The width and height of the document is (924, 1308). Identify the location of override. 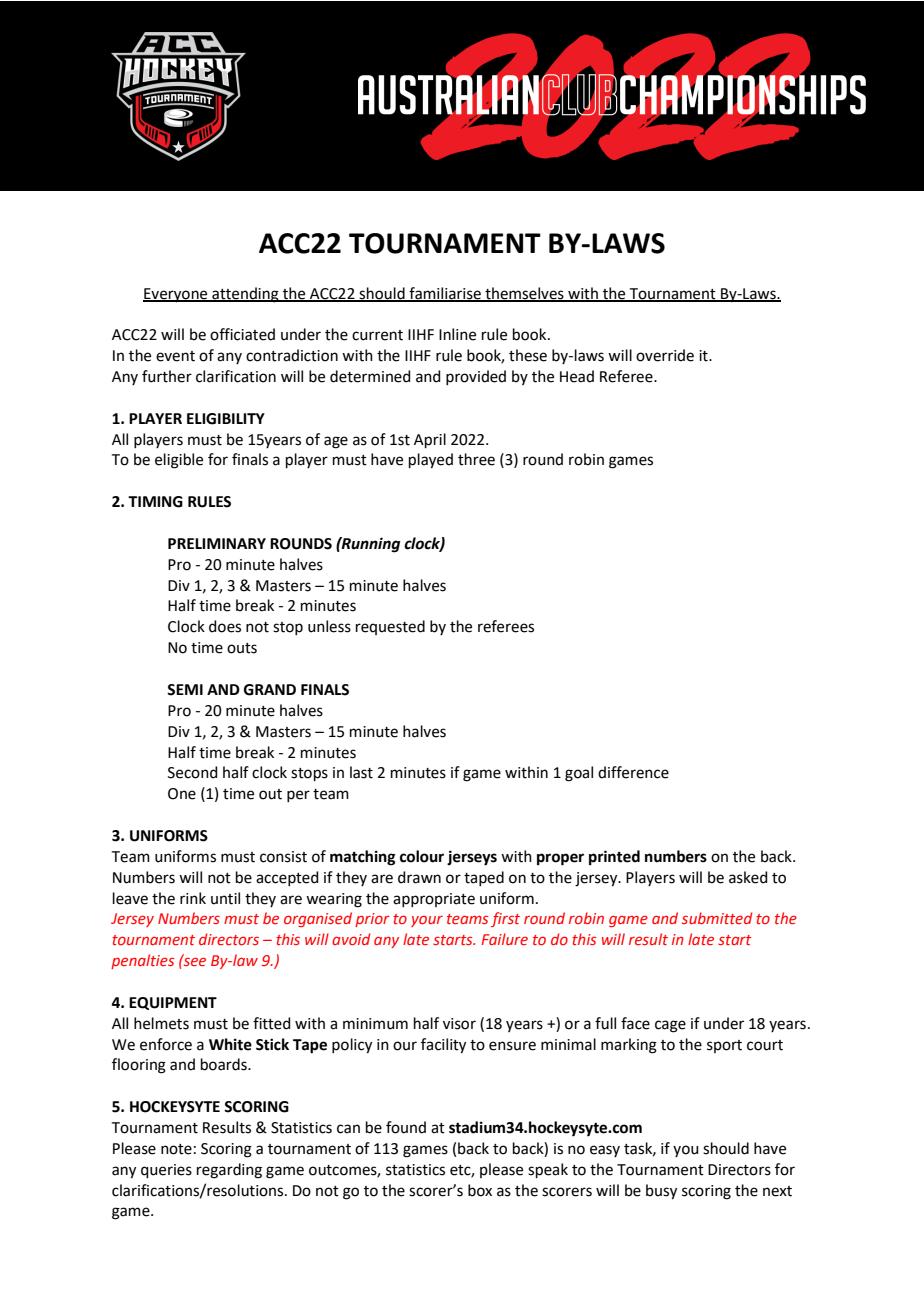
(665, 355).
